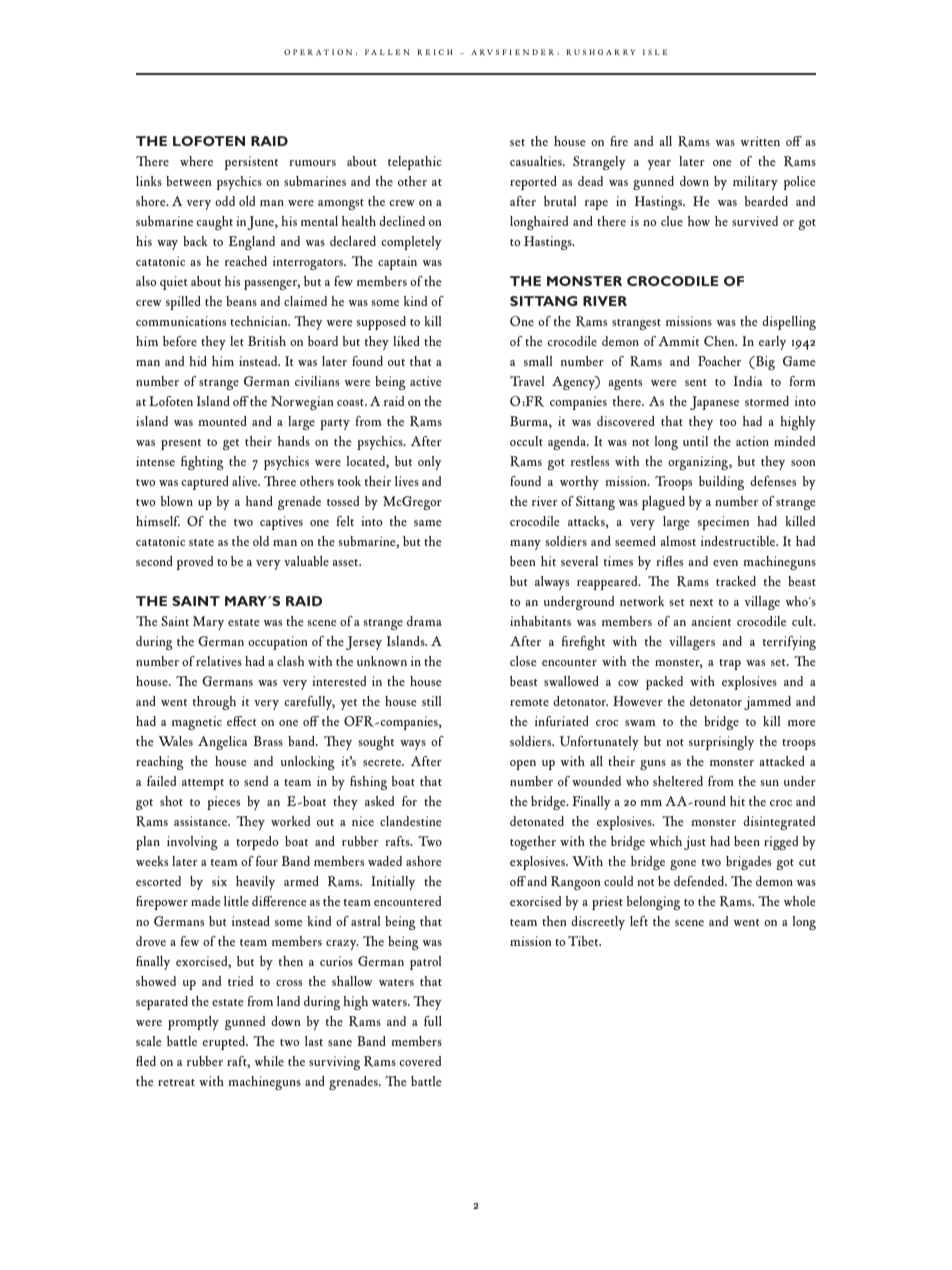 The width and height of the page is (952, 1270). Describe the element at coordinates (222, 421) in the page. I see `mounted` at that location.
